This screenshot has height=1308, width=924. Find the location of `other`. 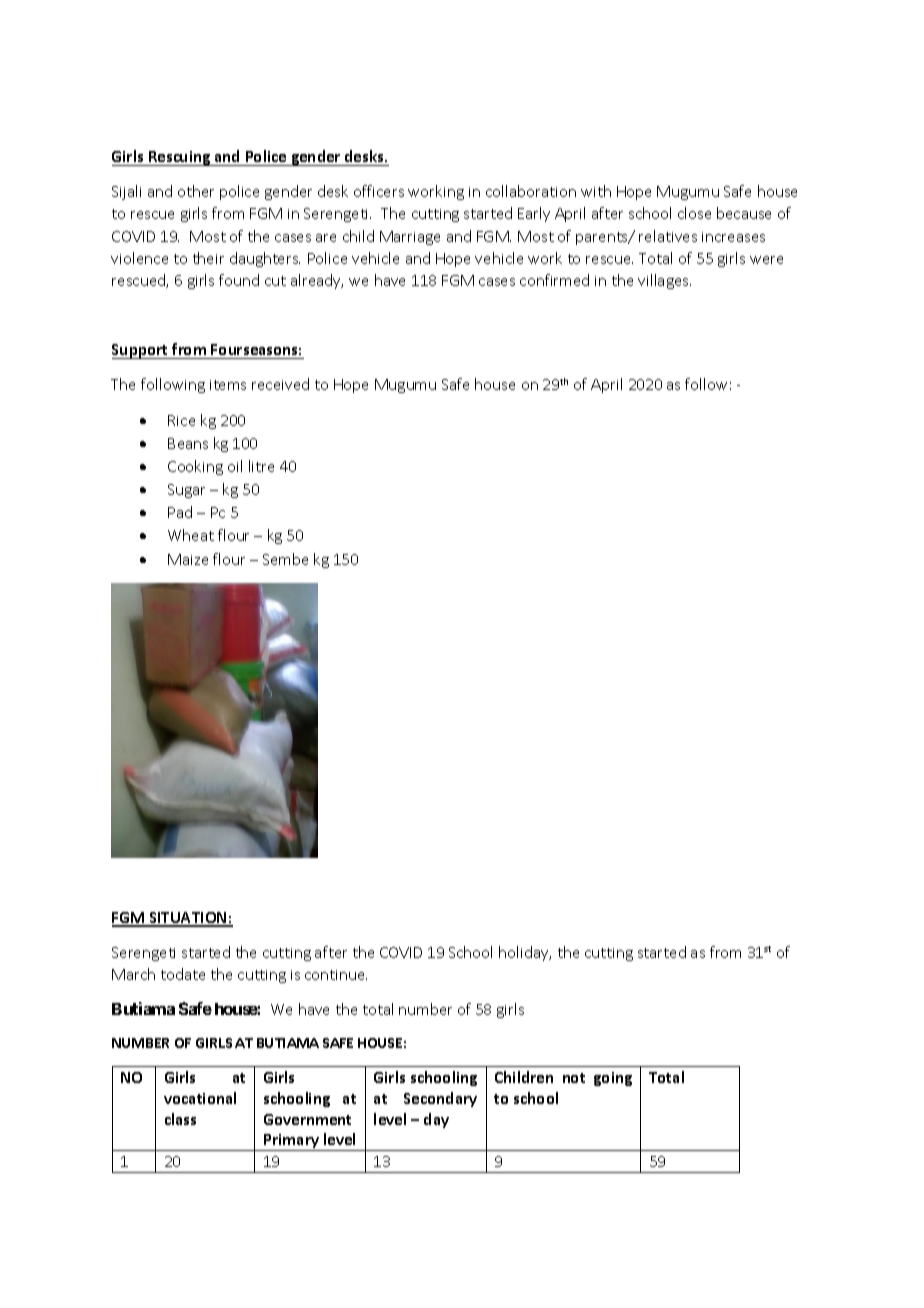

other is located at coordinates (196, 191).
